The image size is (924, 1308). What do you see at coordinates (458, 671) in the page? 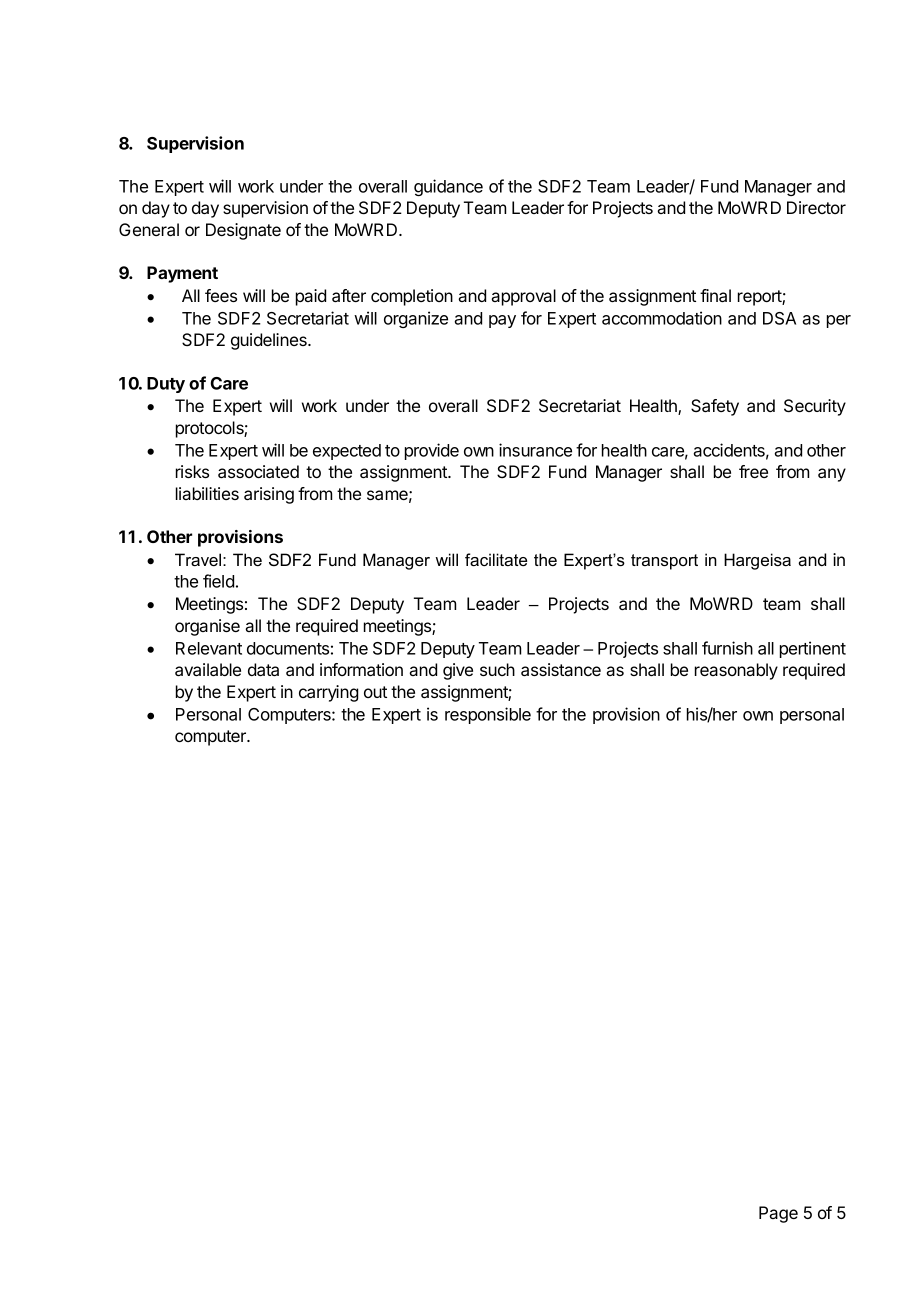
I see `give` at bounding box center [458, 671].
